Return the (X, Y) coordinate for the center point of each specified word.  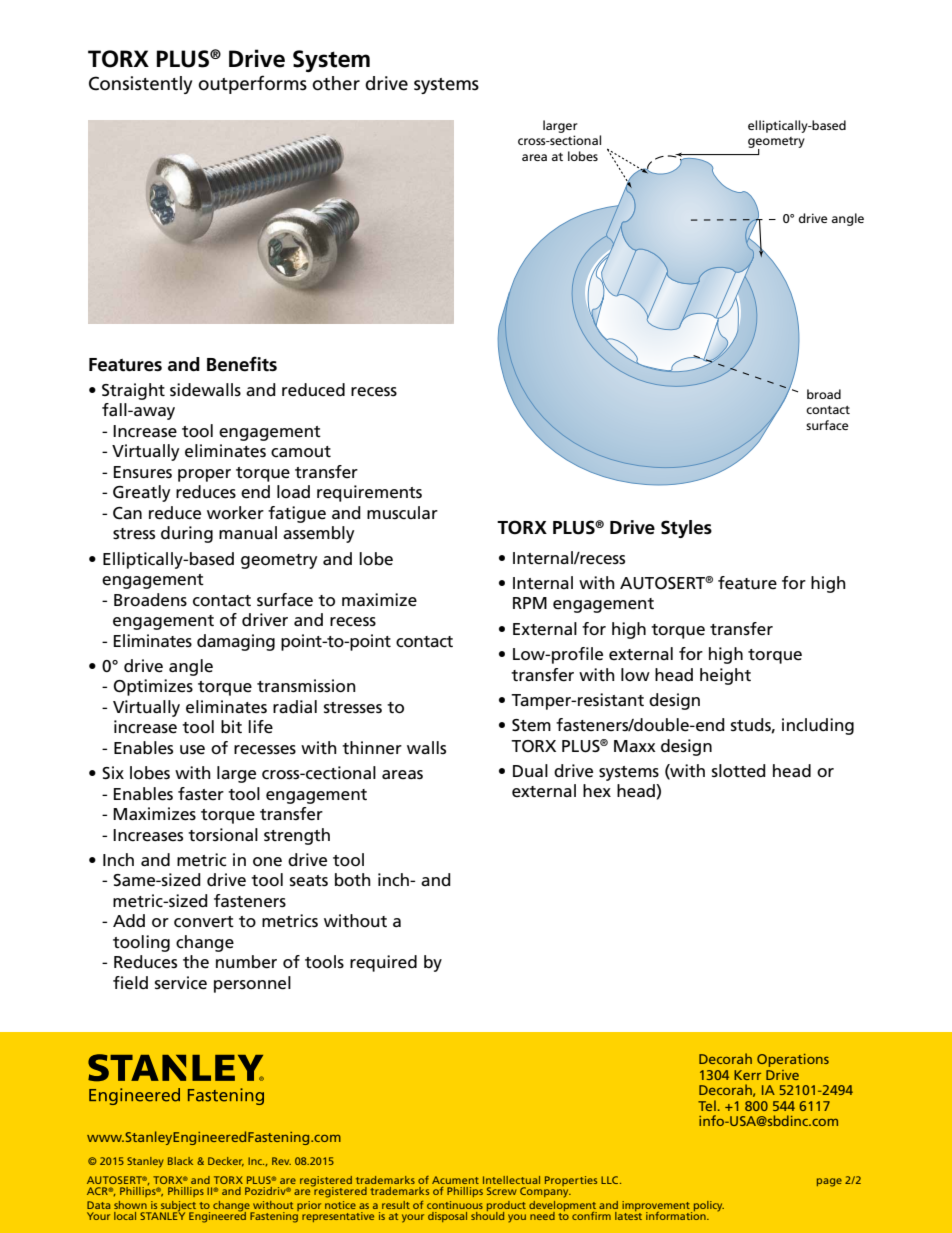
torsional (223, 835)
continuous (455, 1205)
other (336, 83)
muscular (402, 512)
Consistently (140, 85)
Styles (686, 529)
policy (707, 1207)
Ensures (143, 472)
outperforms (252, 84)
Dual (530, 771)
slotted (739, 770)
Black (180, 1161)
